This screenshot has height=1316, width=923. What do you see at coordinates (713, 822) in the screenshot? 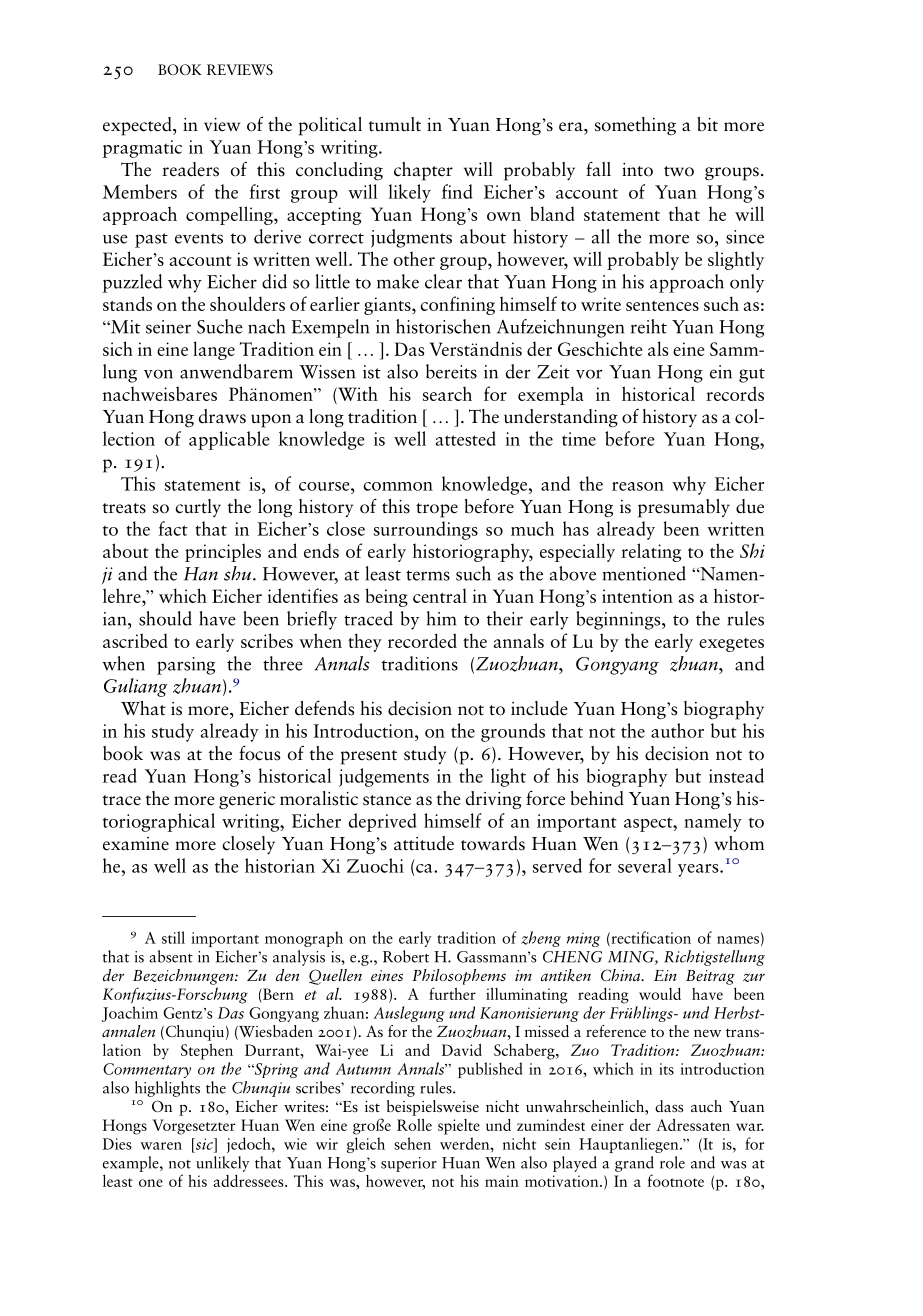
I see `namely` at bounding box center [713, 822].
